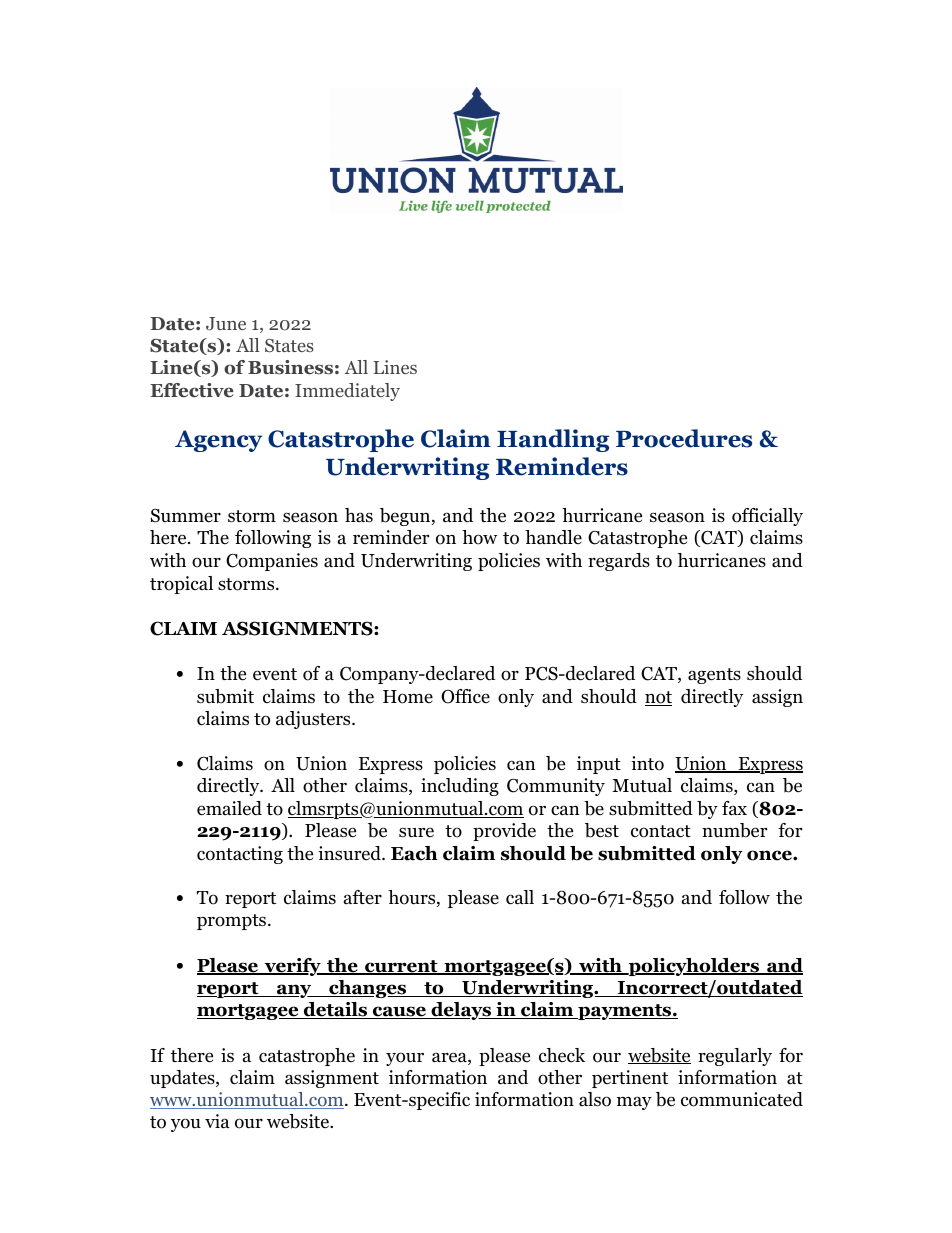  What do you see at coordinates (465, 696) in the document?
I see `Office` at bounding box center [465, 696].
